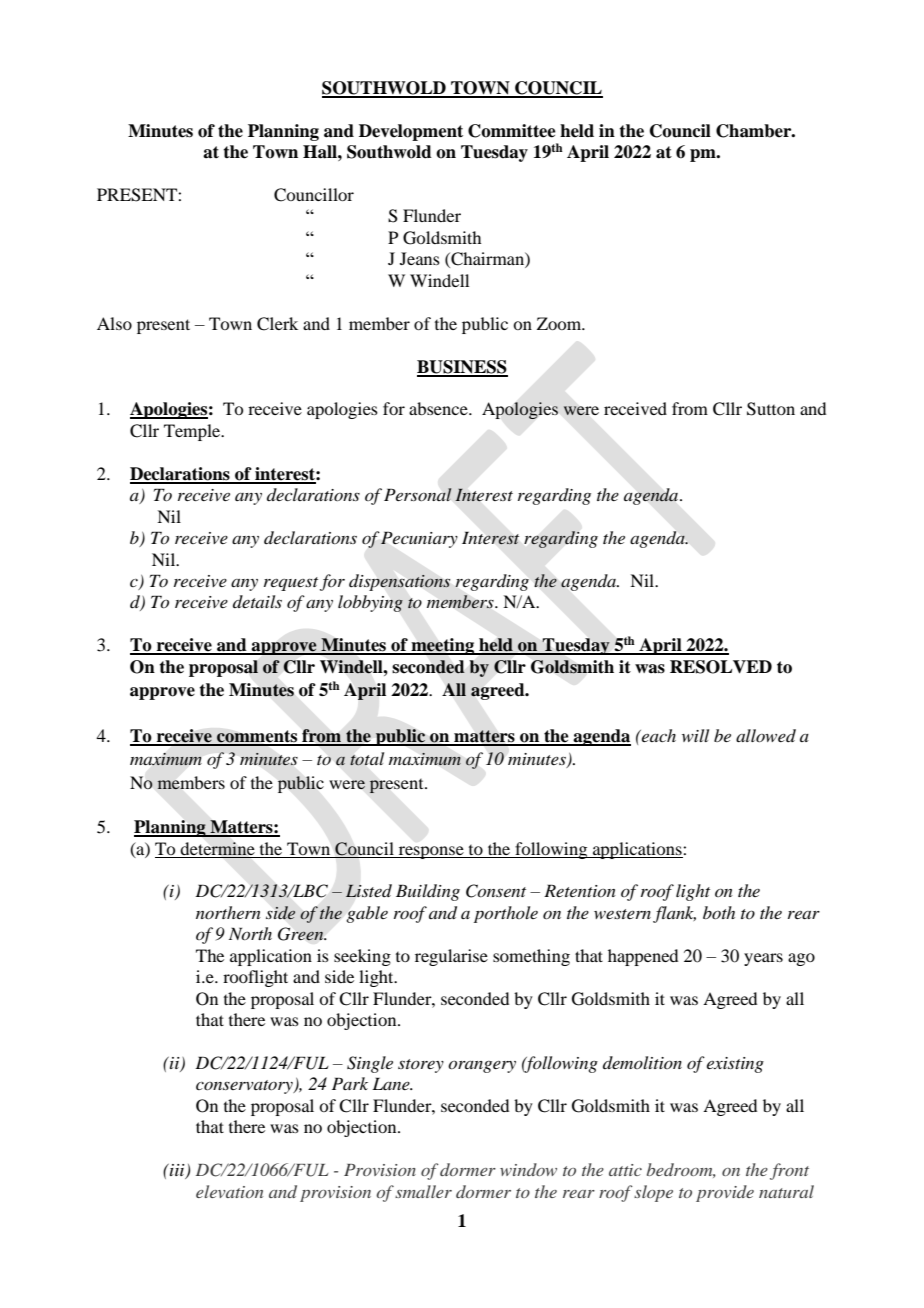 This screenshot has width=924, height=1308. I want to click on Building, so click(428, 892).
